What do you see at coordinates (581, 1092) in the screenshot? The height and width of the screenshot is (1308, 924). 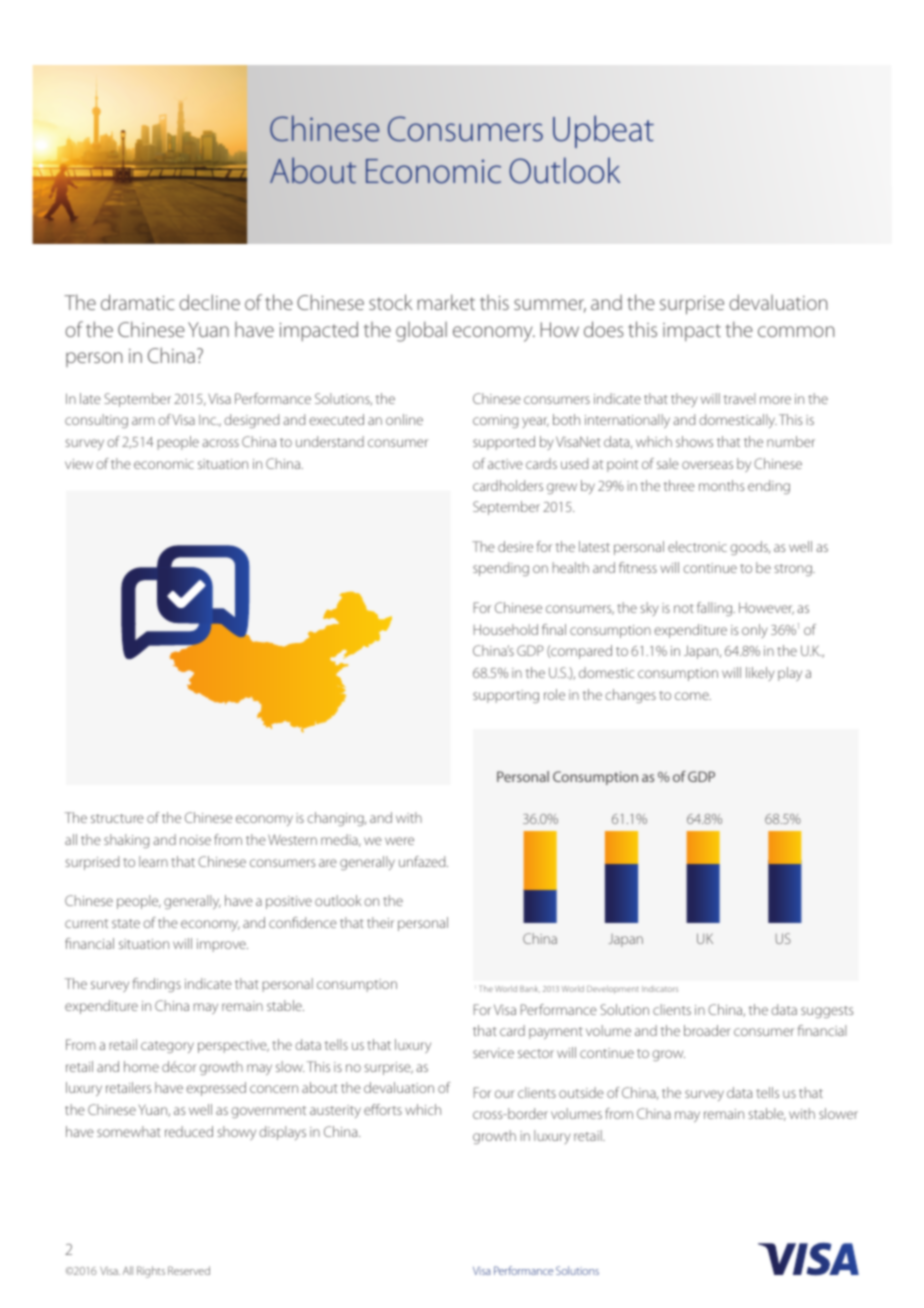 I see `outside` at bounding box center [581, 1092].
